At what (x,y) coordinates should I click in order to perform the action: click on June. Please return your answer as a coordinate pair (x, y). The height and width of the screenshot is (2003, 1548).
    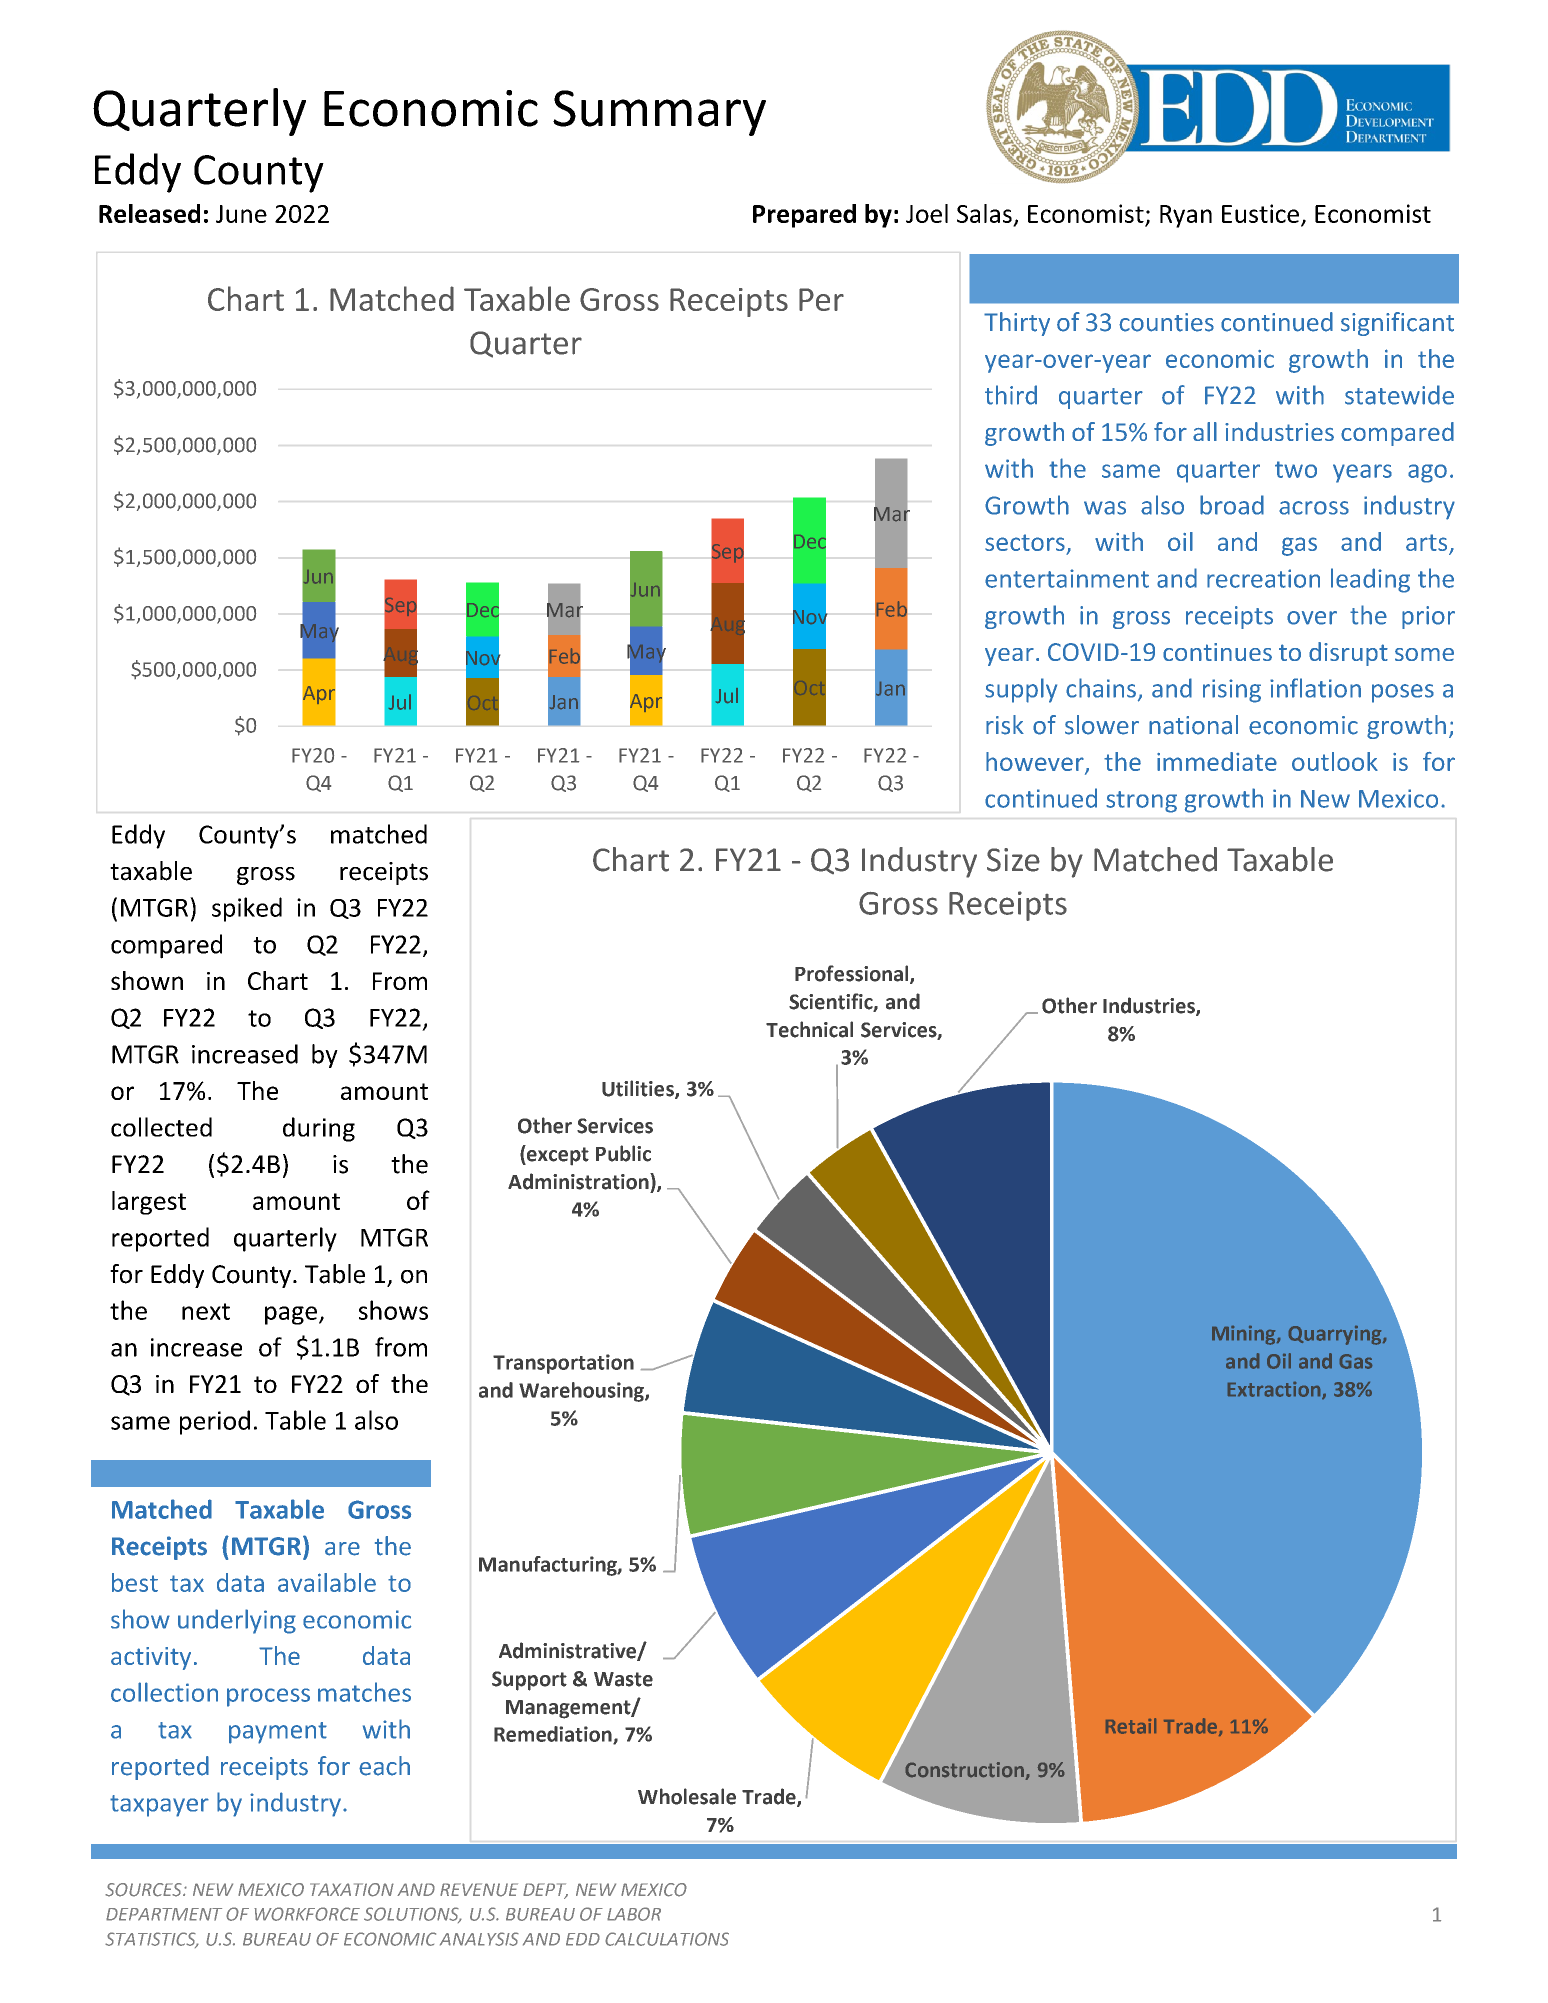
    Looking at the image, I should click on (241, 214).
